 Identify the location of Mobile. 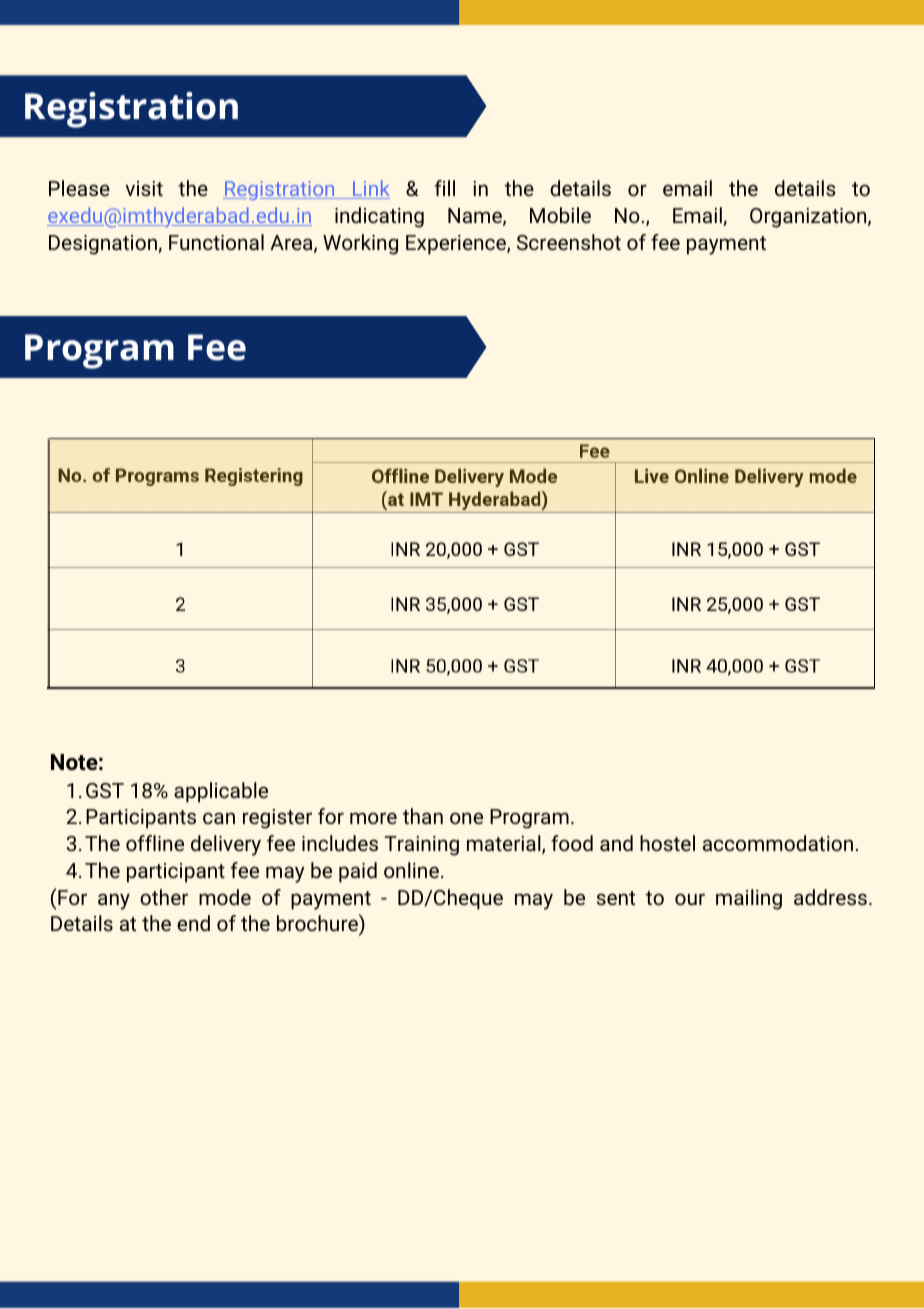
(560, 215).
